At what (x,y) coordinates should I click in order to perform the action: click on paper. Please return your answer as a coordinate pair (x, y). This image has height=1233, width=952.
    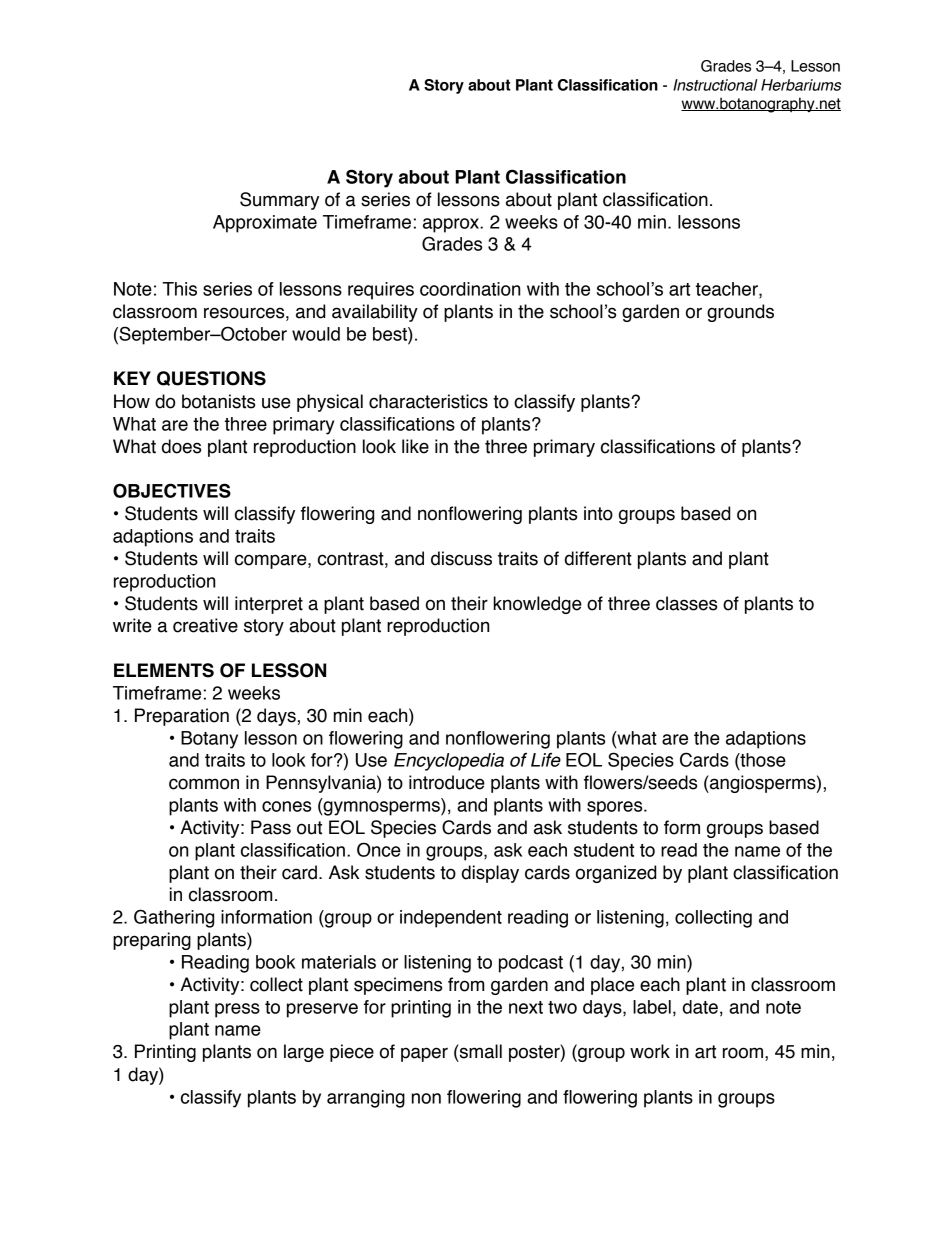
    Looking at the image, I should click on (424, 1054).
